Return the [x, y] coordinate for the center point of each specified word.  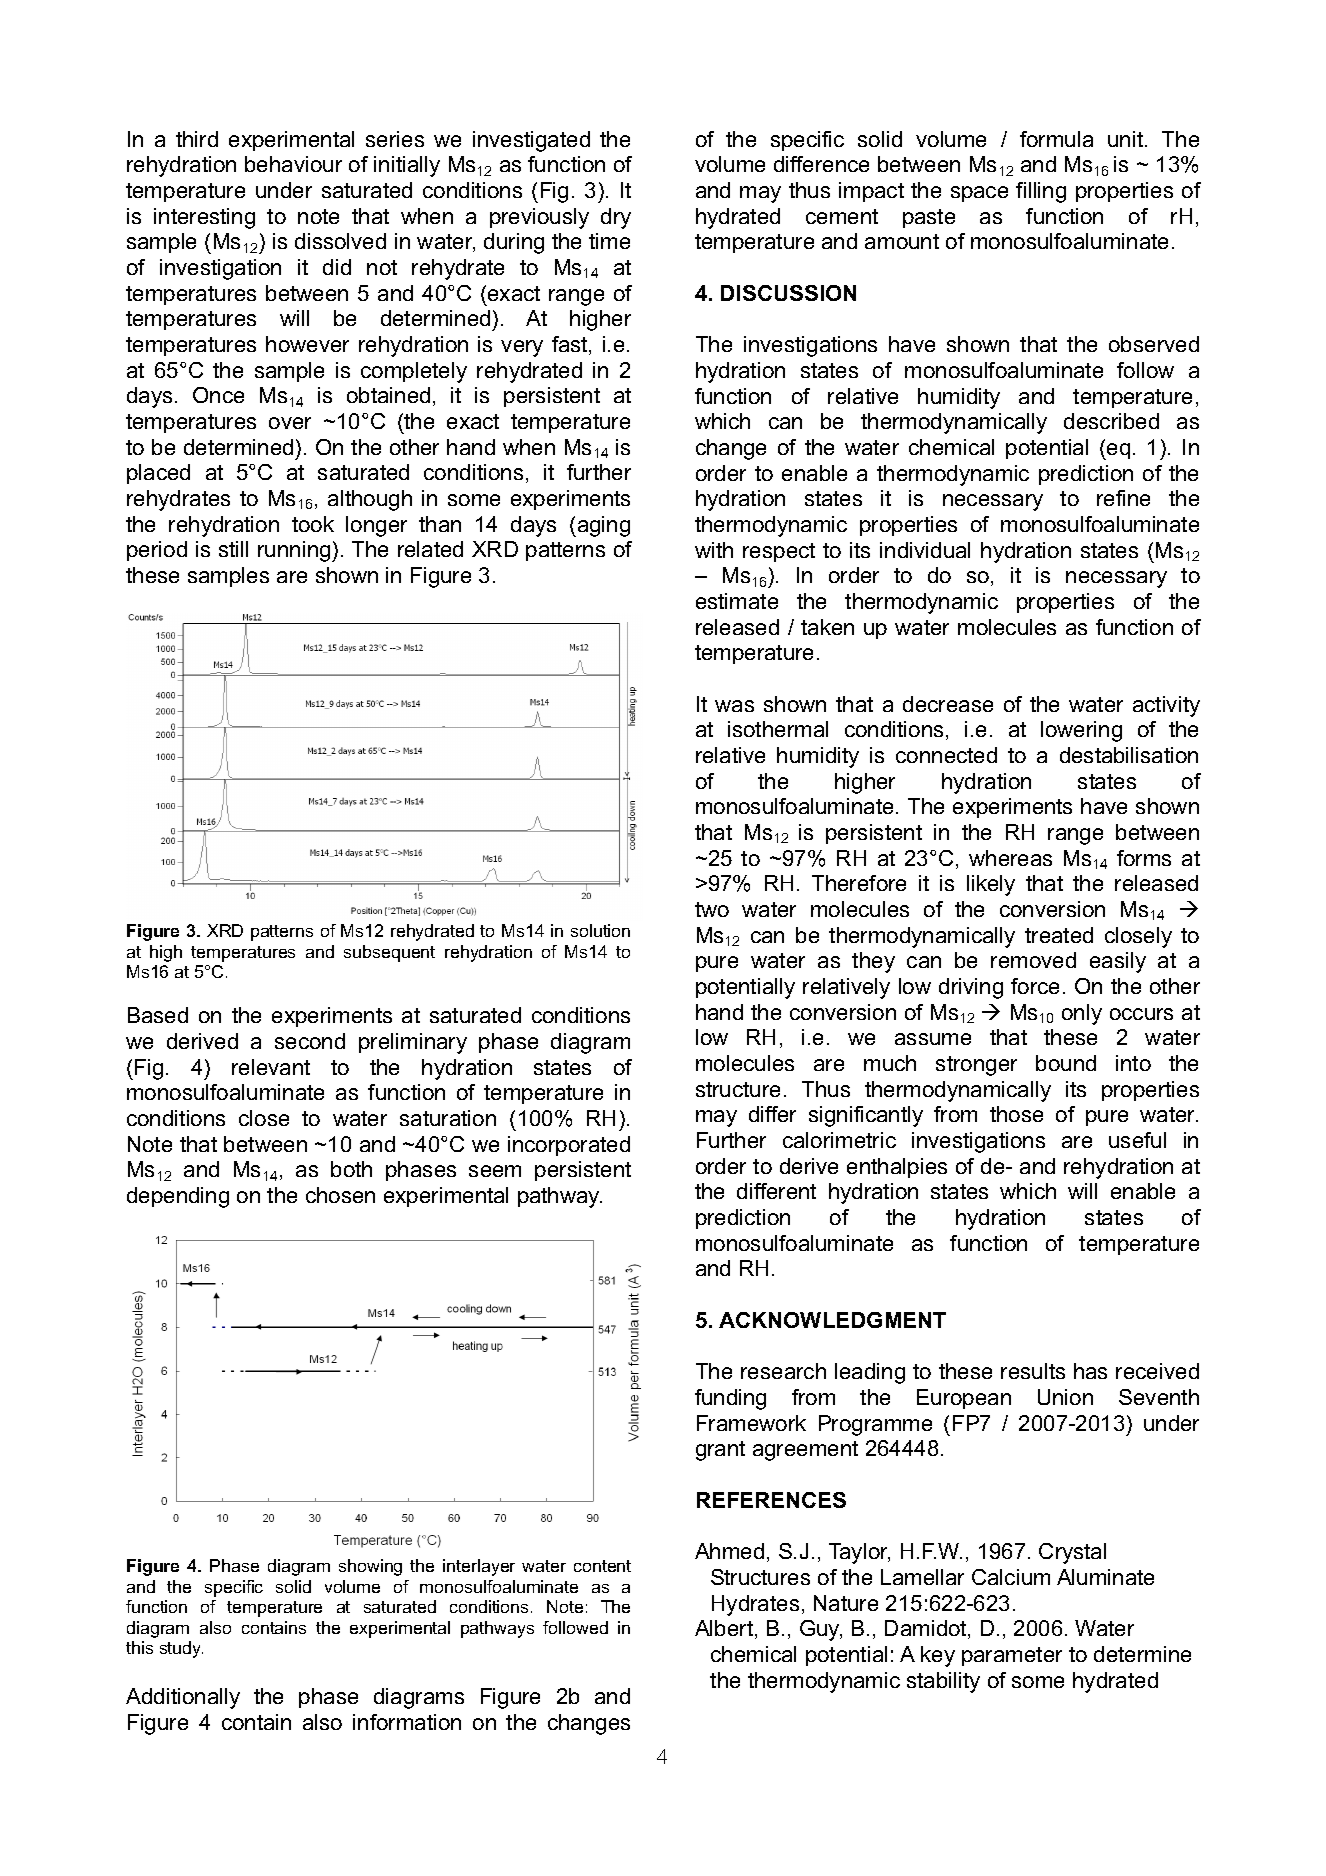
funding [730, 1399]
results [1033, 1371]
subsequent [389, 953]
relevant [271, 1067]
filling [1041, 192]
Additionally [183, 1698]
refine [1123, 498]
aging [602, 526]
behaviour [293, 164]
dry [616, 218]
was [734, 706]
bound [1066, 1063]
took [313, 524]
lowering [1081, 731]
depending [178, 1197]
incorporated [569, 1146]
